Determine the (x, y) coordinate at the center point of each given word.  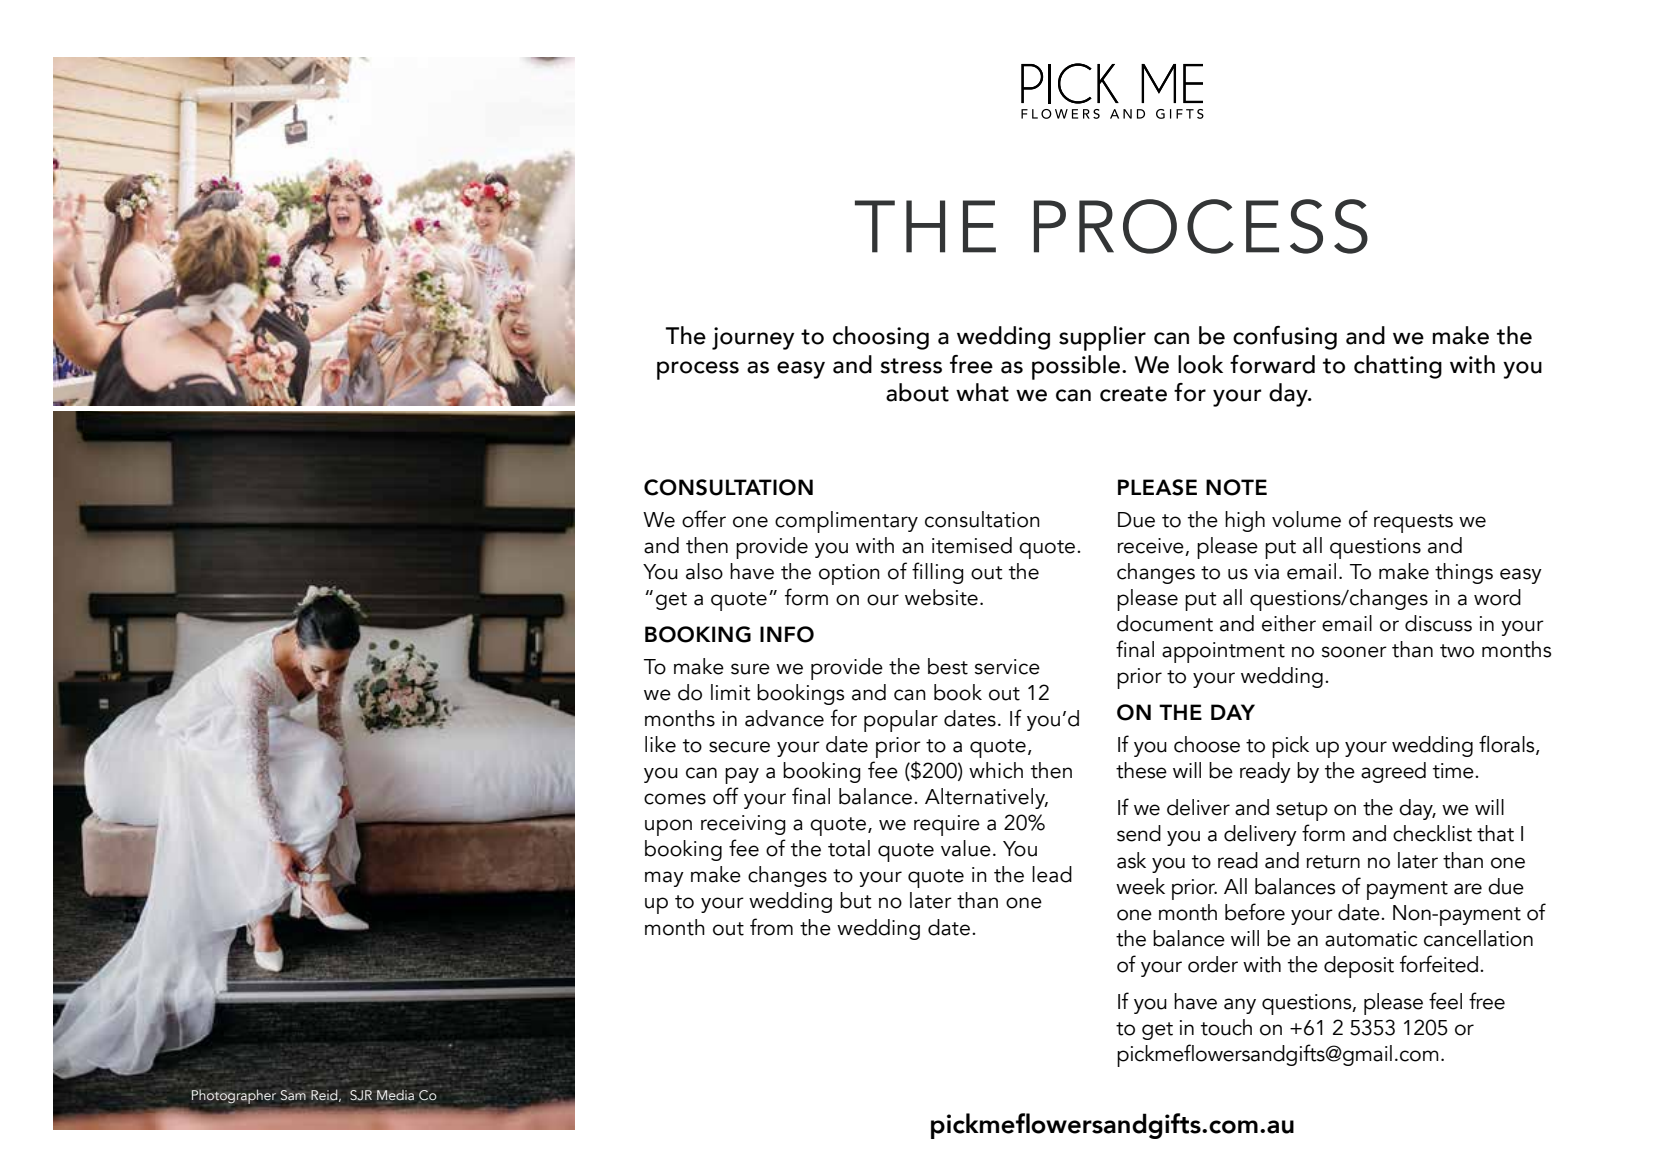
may (664, 879)
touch (1226, 1027)
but (856, 900)
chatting (1398, 367)
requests (1413, 523)
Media (395, 1095)
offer (704, 519)
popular (901, 721)
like (660, 744)
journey (753, 338)
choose (1207, 744)
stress (911, 366)
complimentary (846, 522)
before (1255, 912)
